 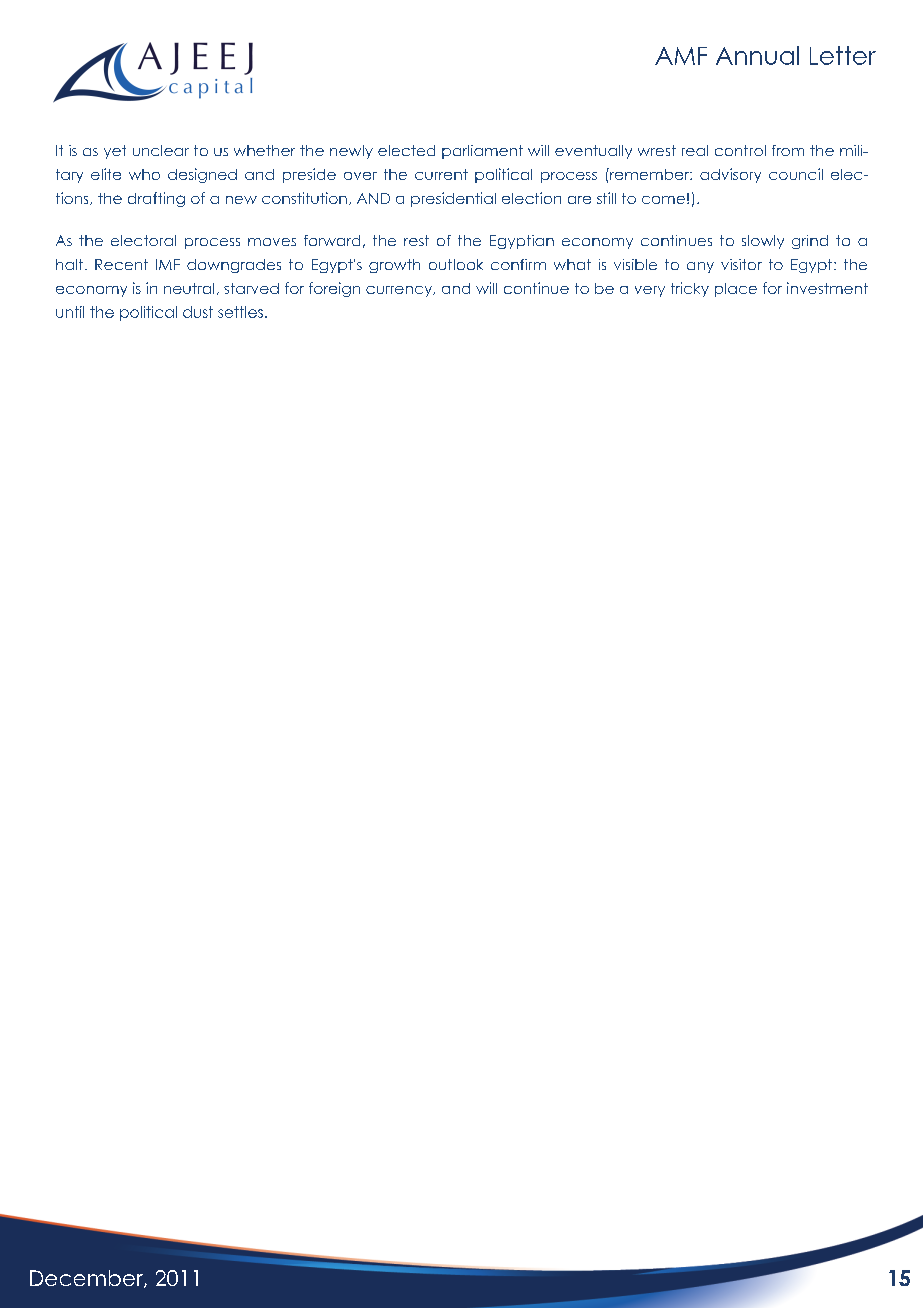 I want to click on place, so click(x=736, y=290).
